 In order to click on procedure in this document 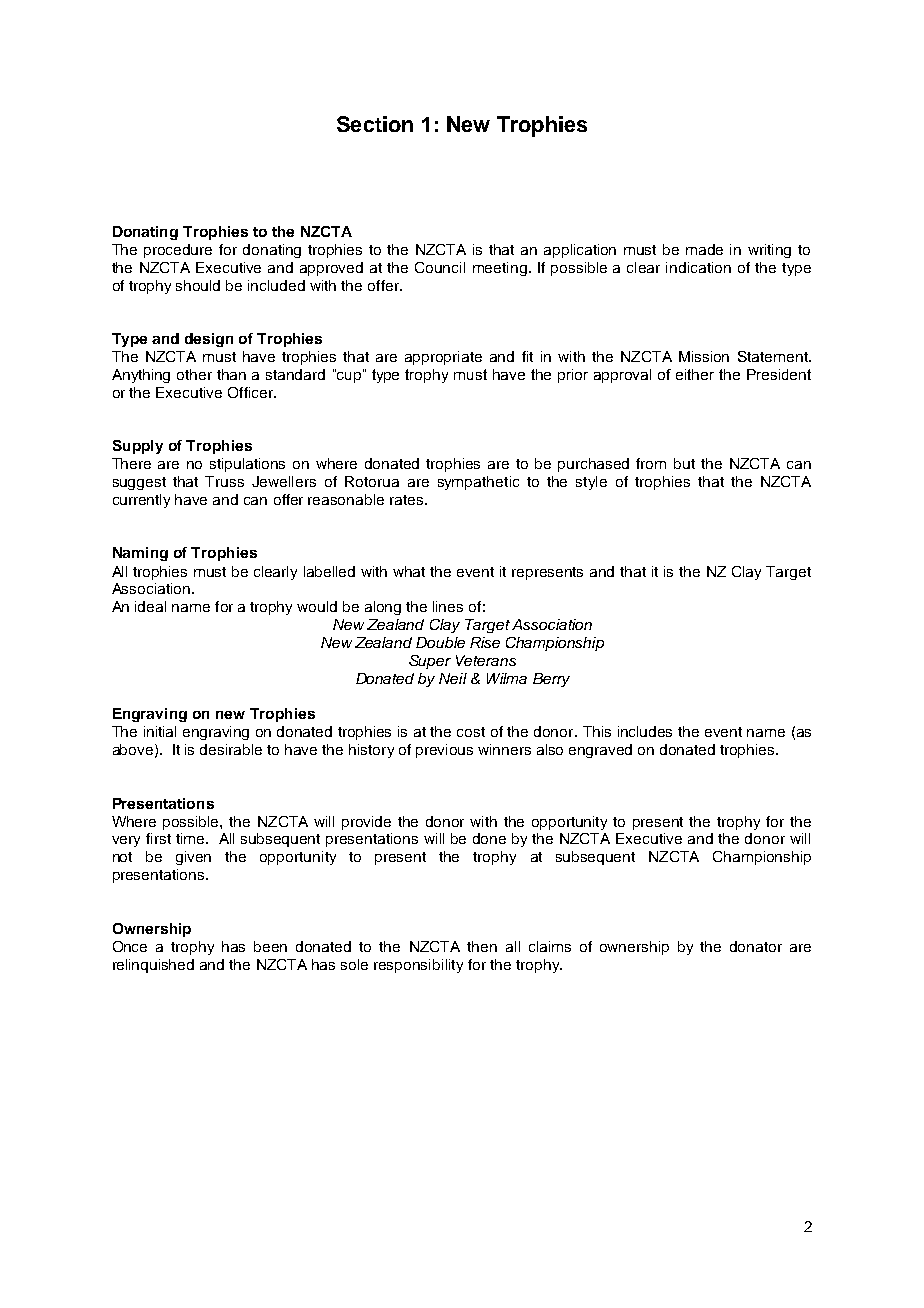, I will do `click(178, 251)`.
